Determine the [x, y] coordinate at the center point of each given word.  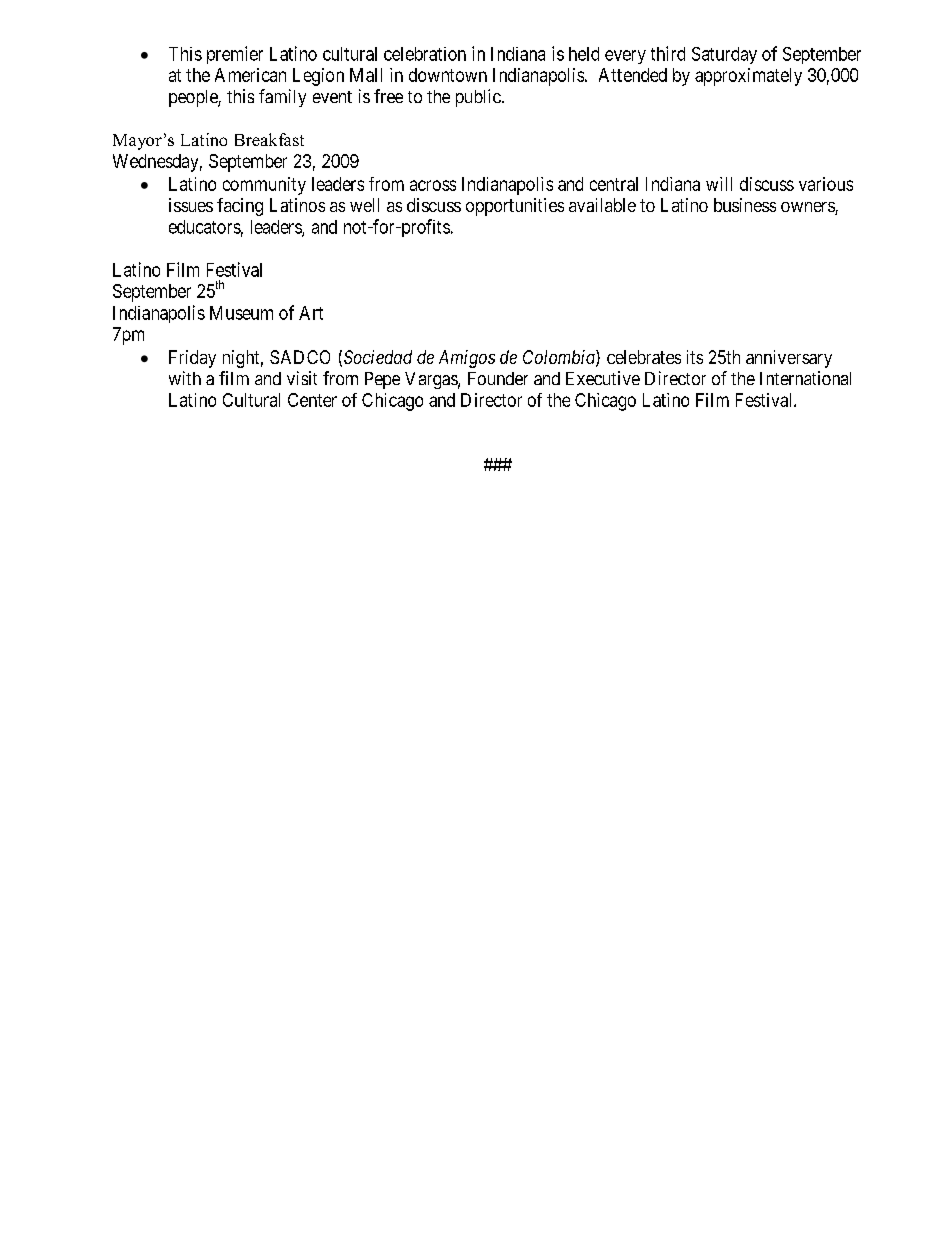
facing [240, 207]
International [805, 378]
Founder [498, 378]
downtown [448, 75]
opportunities [515, 207]
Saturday [724, 55]
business [745, 205]
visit [302, 378]
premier [235, 55]
